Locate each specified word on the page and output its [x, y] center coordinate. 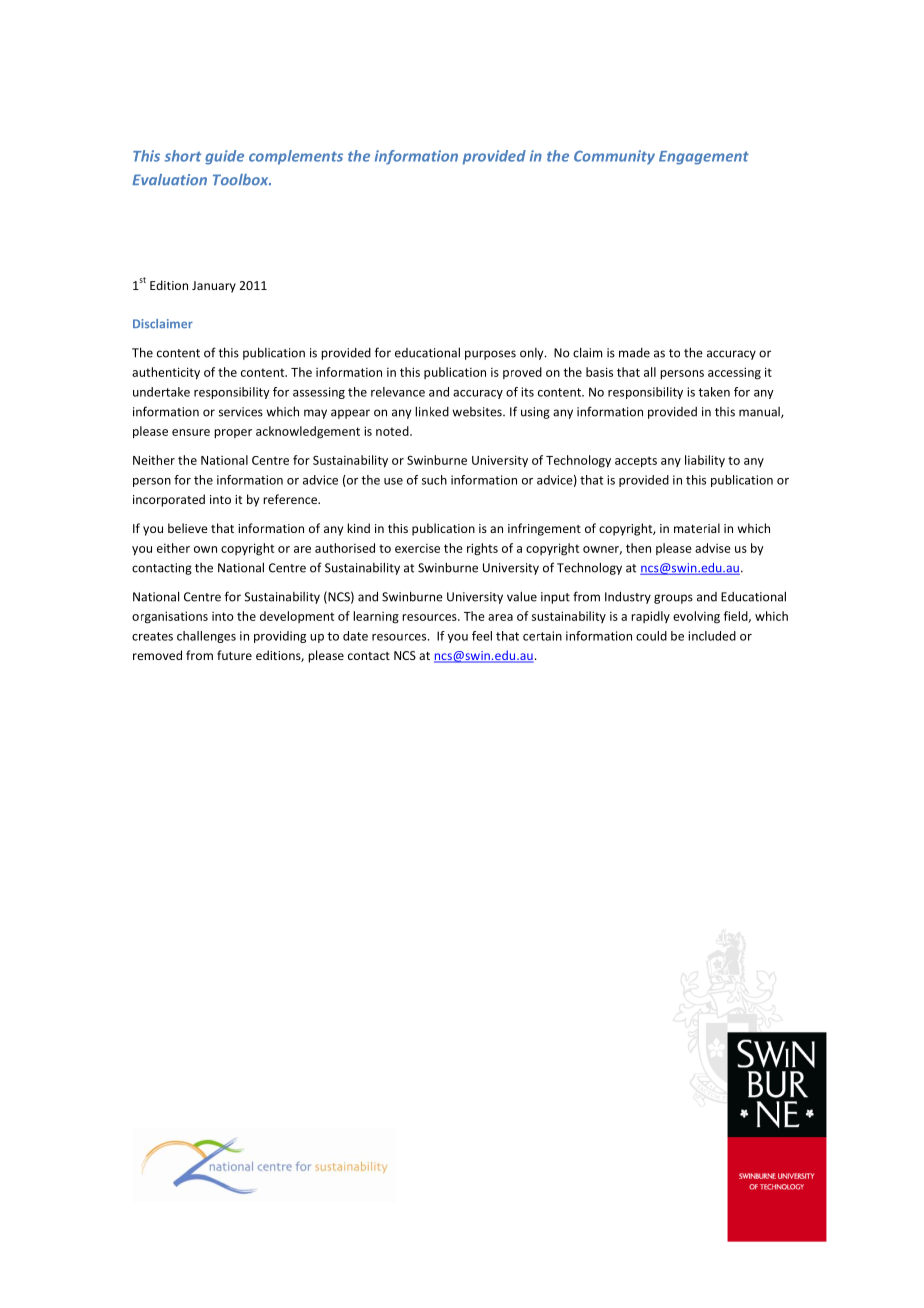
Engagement [704, 158]
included [712, 636]
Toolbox [242, 180]
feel [482, 636]
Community [614, 157]
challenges [206, 637]
